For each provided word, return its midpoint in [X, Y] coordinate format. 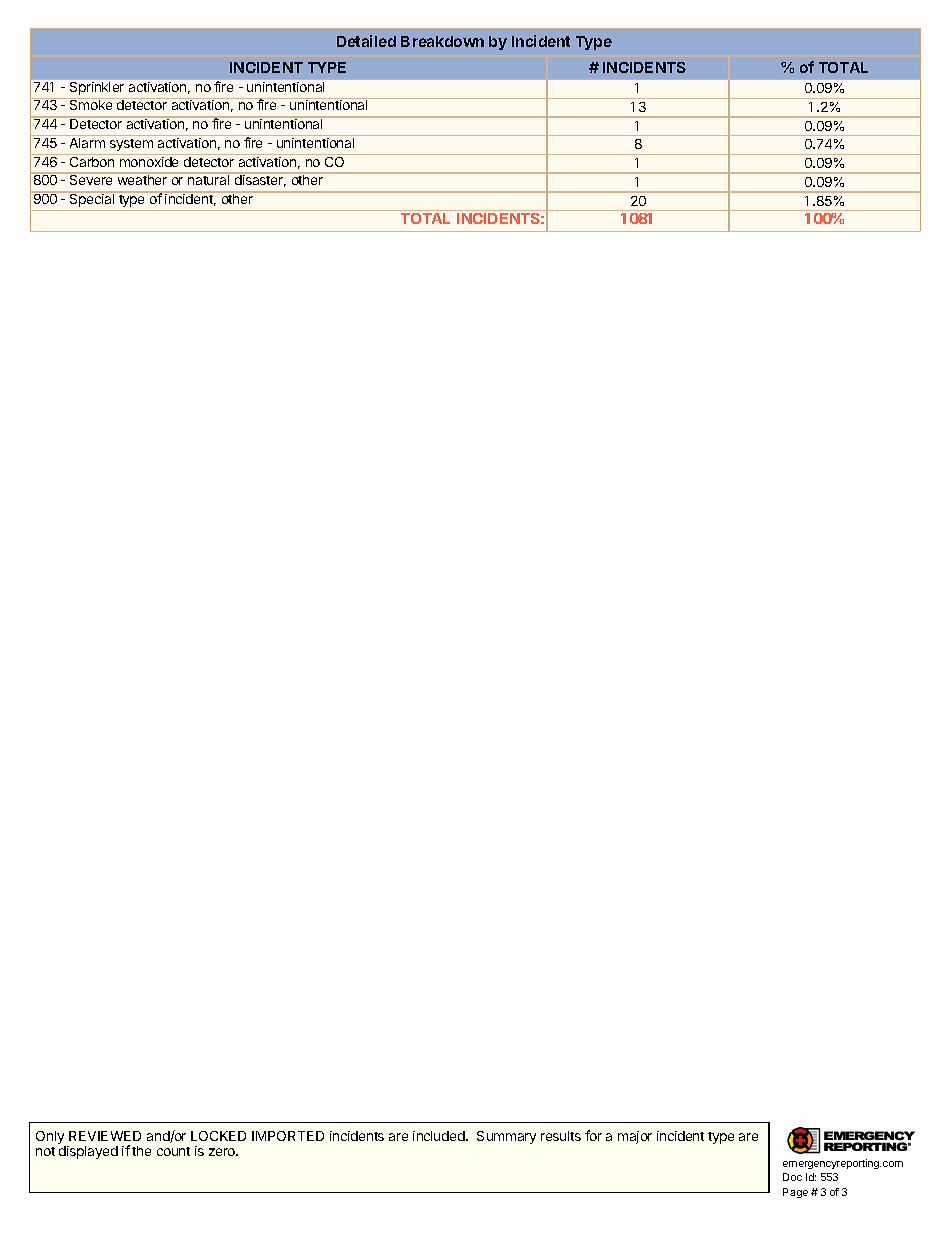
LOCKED [218, 1136]
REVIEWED [105, 1136]
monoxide [150, 160]
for [593, 1135]
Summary [506, 1137]
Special [92, 200]
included [440, 1136]
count [173, 1151]
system [131, 145]
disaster [259, 180]
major [635, 1137]
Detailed [366, 41]
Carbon [92, 160]
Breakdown [442, 41]
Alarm [87, 143]
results [561, 1136]
